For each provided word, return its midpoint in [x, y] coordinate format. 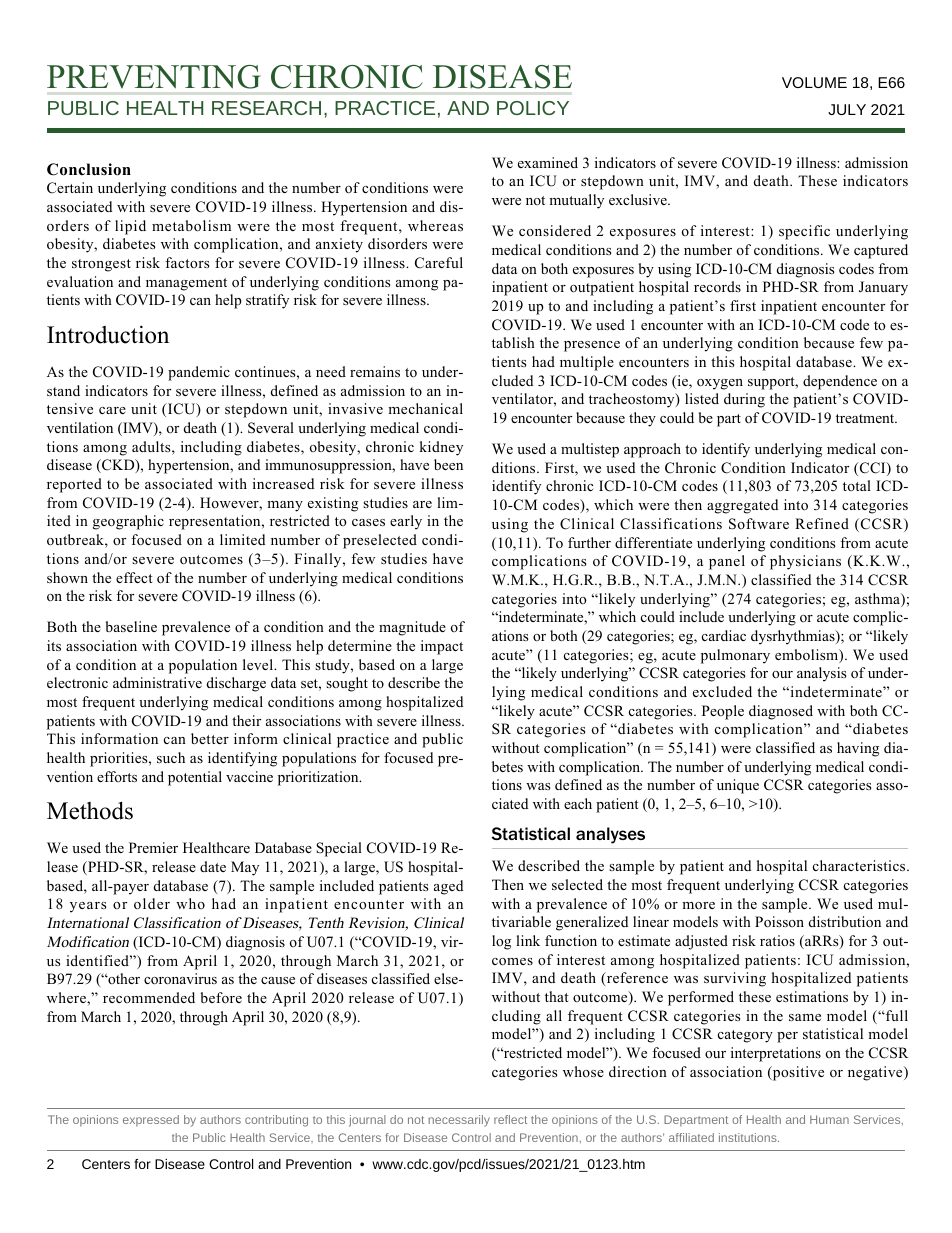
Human [829, 1119]
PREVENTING [154, 77]
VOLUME [814, 82]
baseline [131, 626]
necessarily [459, 1121]
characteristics [860, 865]
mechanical [425, 408]
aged [448, 887]
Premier [153, 847]
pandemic [199, 373]
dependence [840, 382]
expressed [151, 1120]
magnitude [412, 628]
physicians [805, 562]
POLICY [533, 108]
